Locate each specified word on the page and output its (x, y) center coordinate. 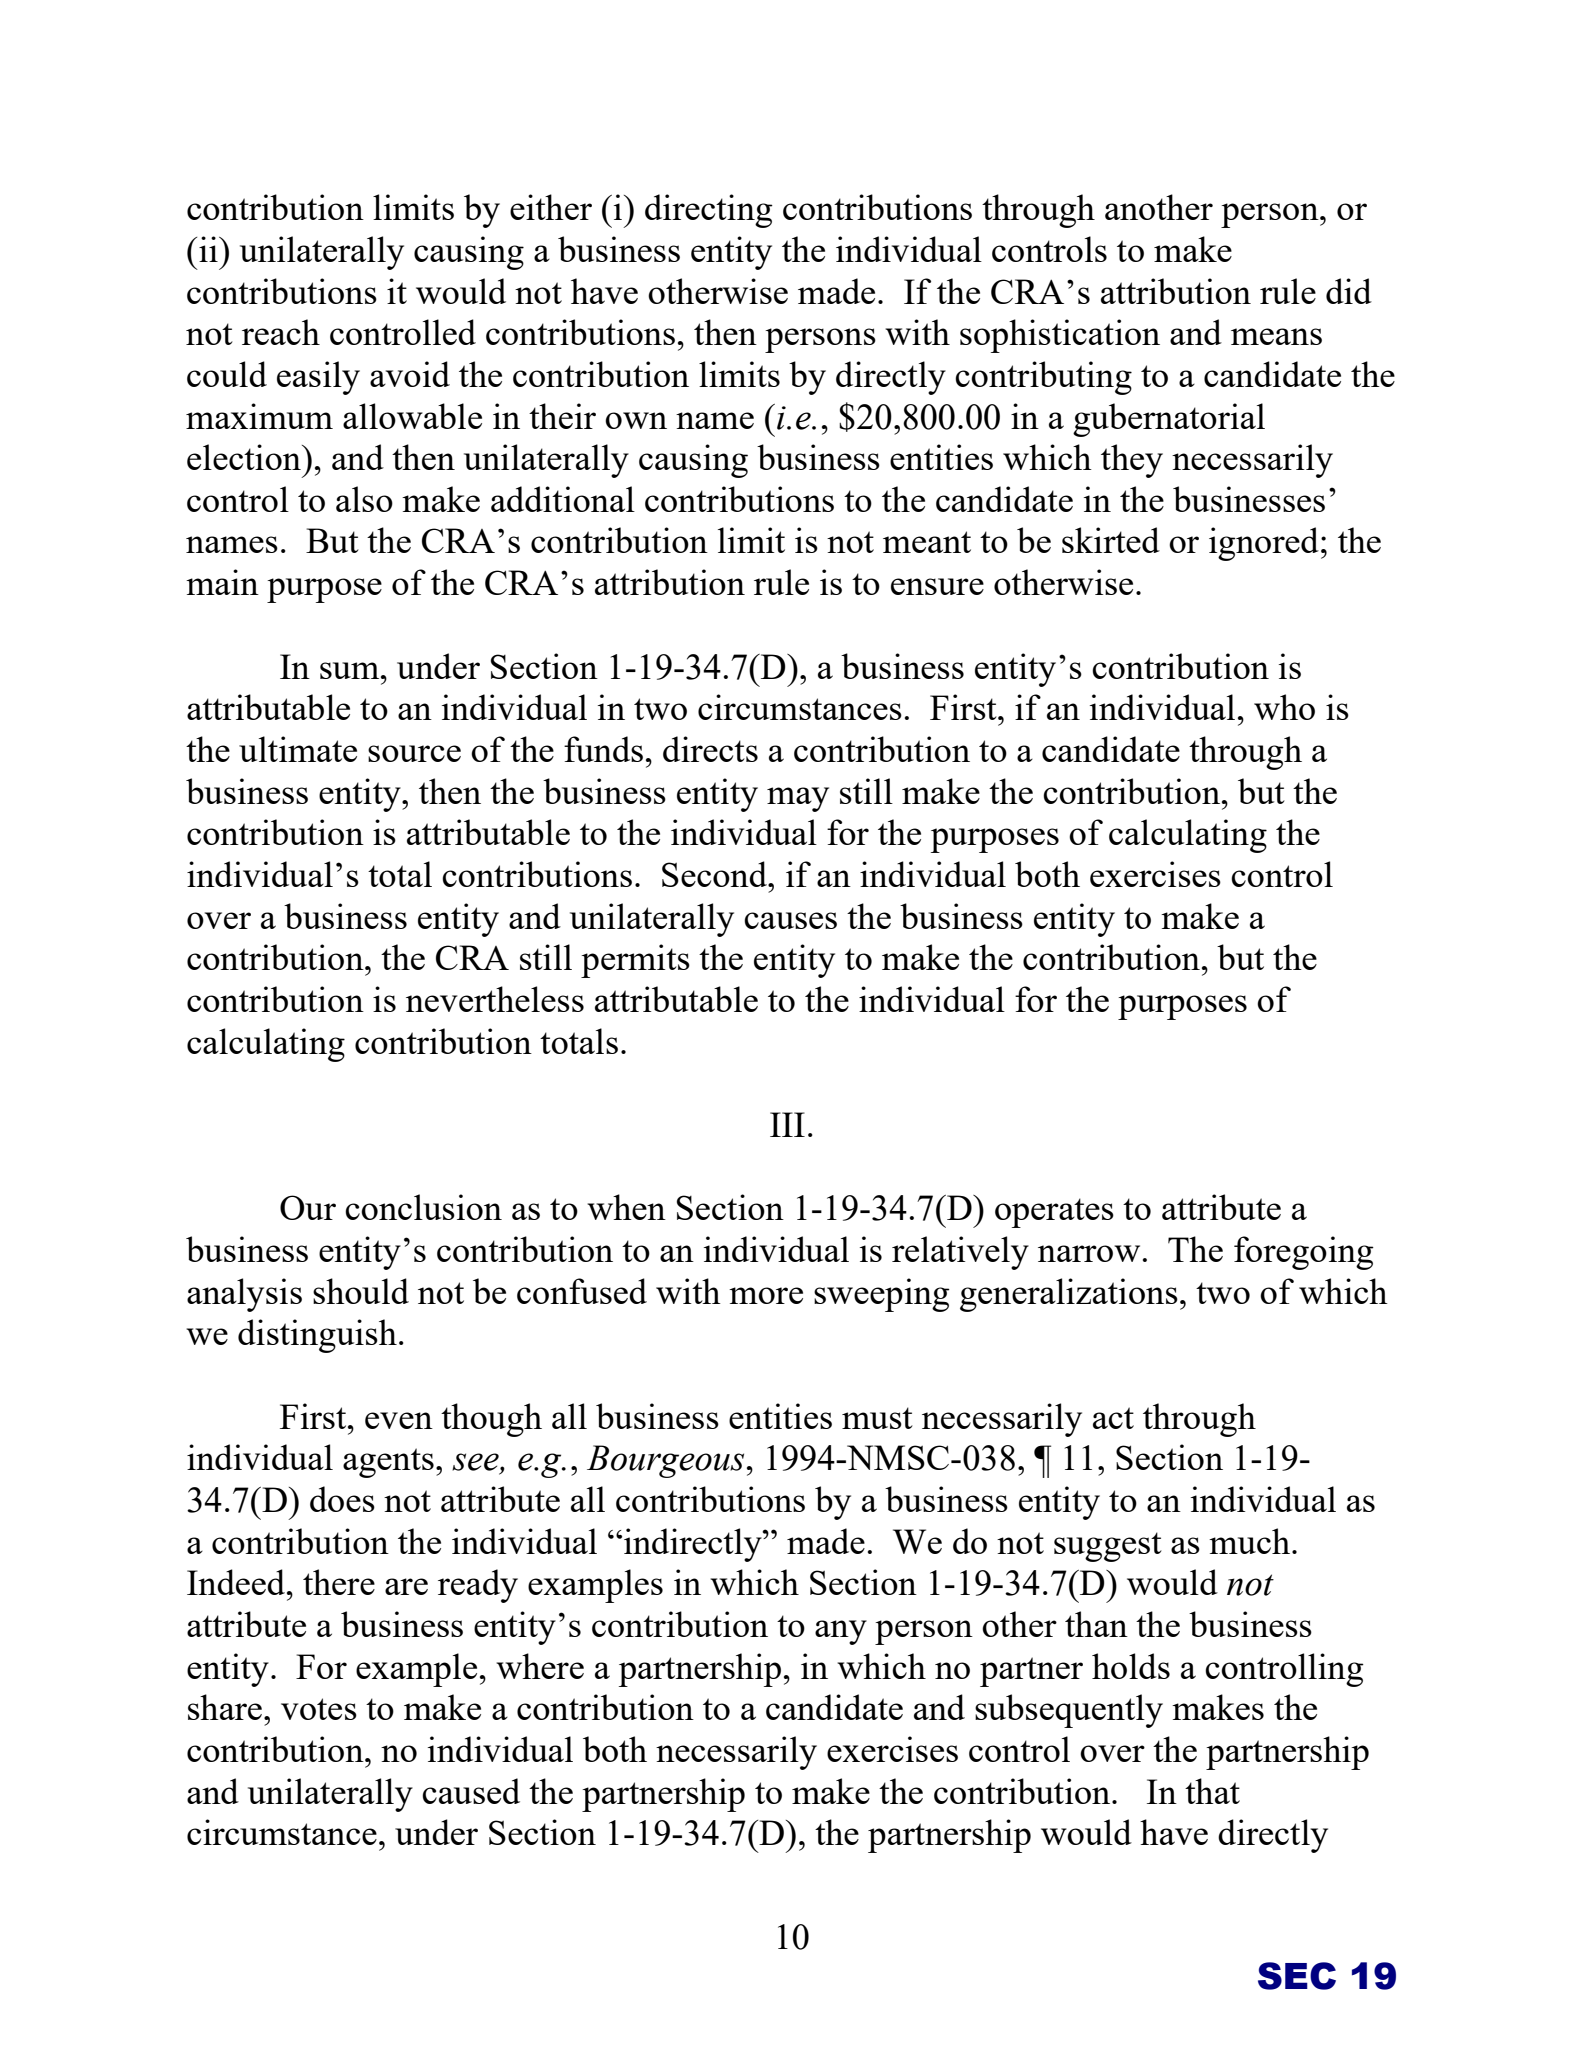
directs (710, 749)
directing (709, 211)
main (222, 582)
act (1113, 1418)
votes (319, 1709)
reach (281, 332)
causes (790, 920)
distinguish (317, 1336)
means (1276, 336)
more (766, 1295)
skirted (1111, 540)
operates (1054, 1213)
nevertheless (495, 999)
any (841, 1632)
